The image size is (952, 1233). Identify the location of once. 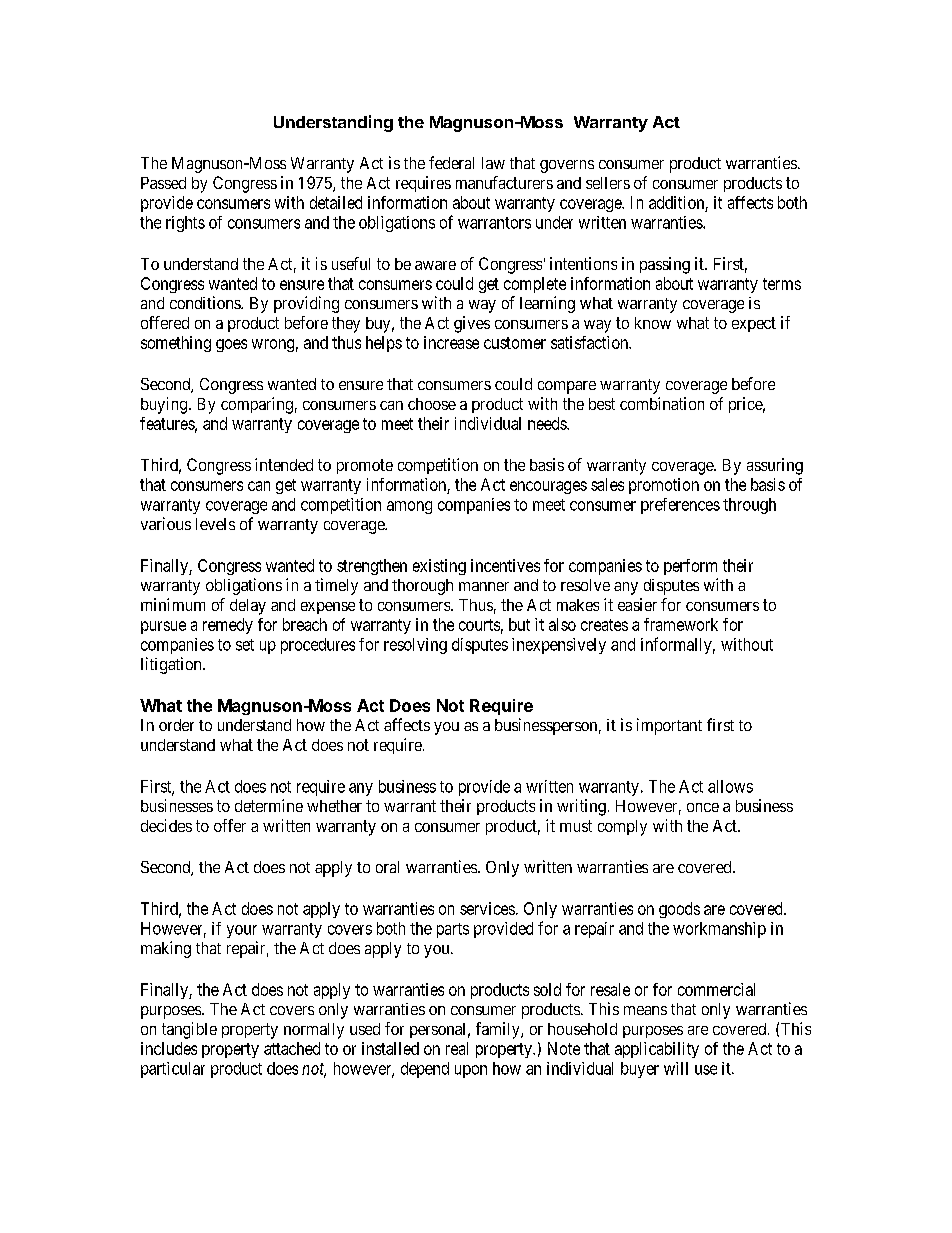
(703, 807).
